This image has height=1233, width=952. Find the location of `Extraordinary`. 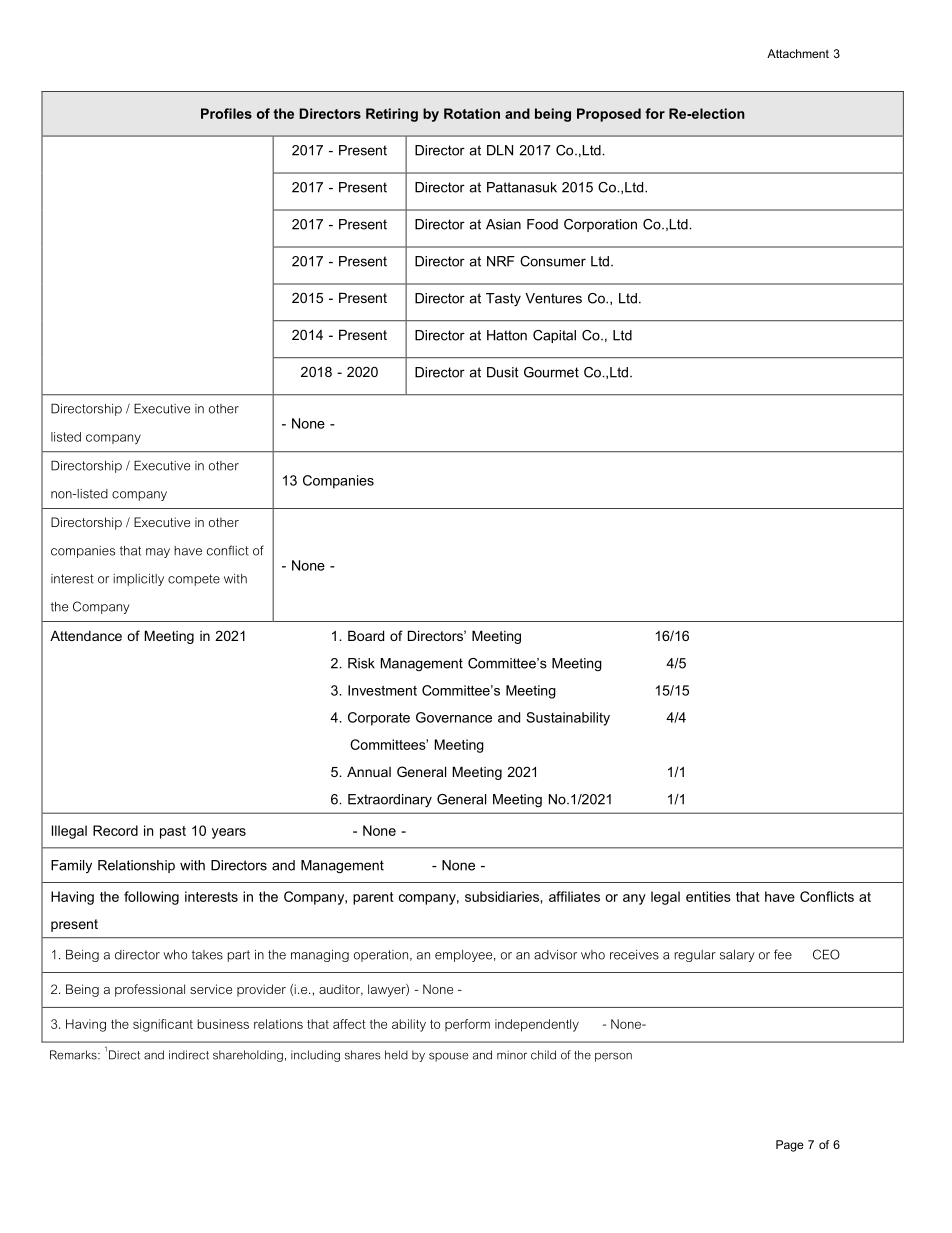

Extraordinary is located at coordinates (390, 801).
